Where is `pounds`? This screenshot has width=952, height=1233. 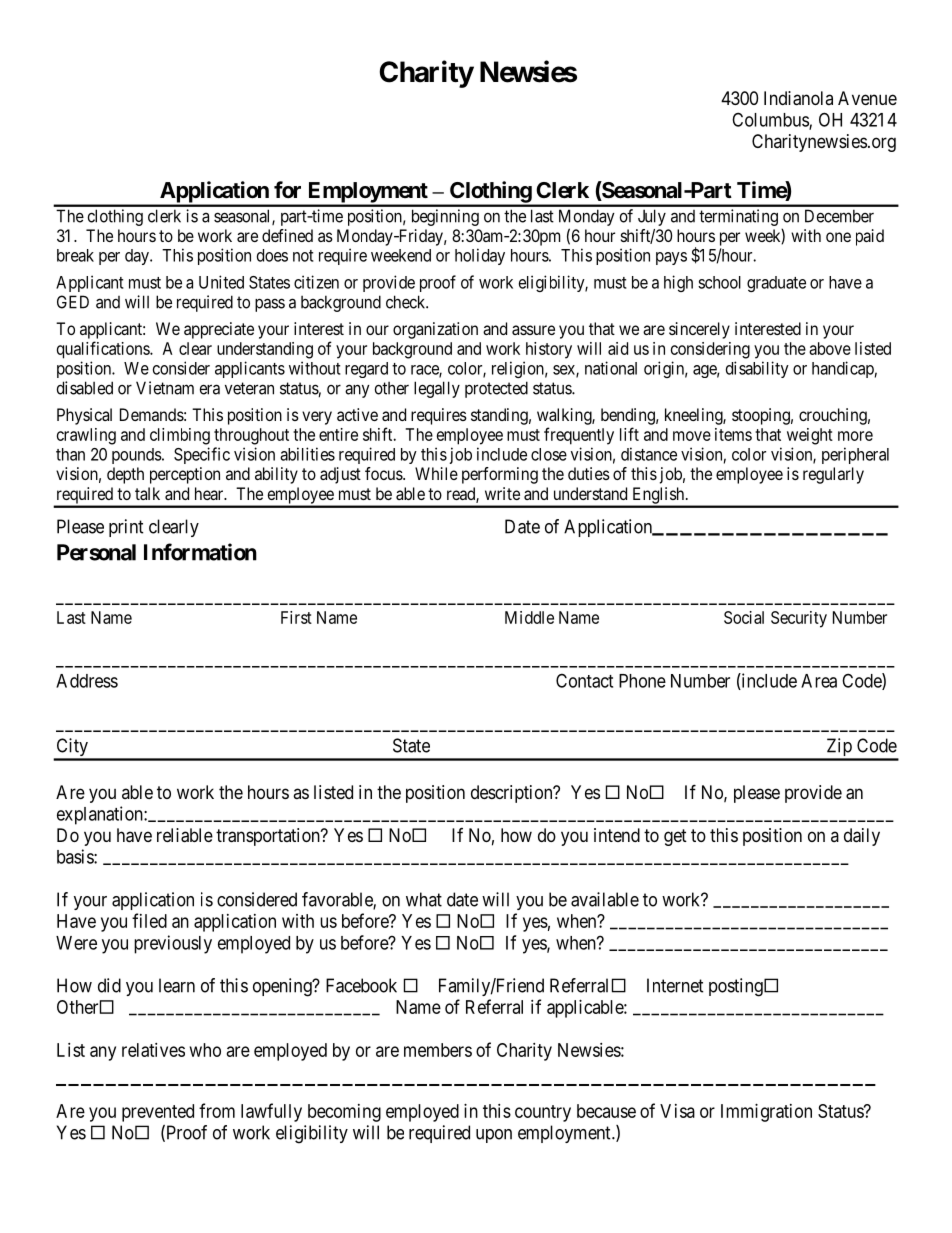
pounds is located at coordinates (137, 456).
